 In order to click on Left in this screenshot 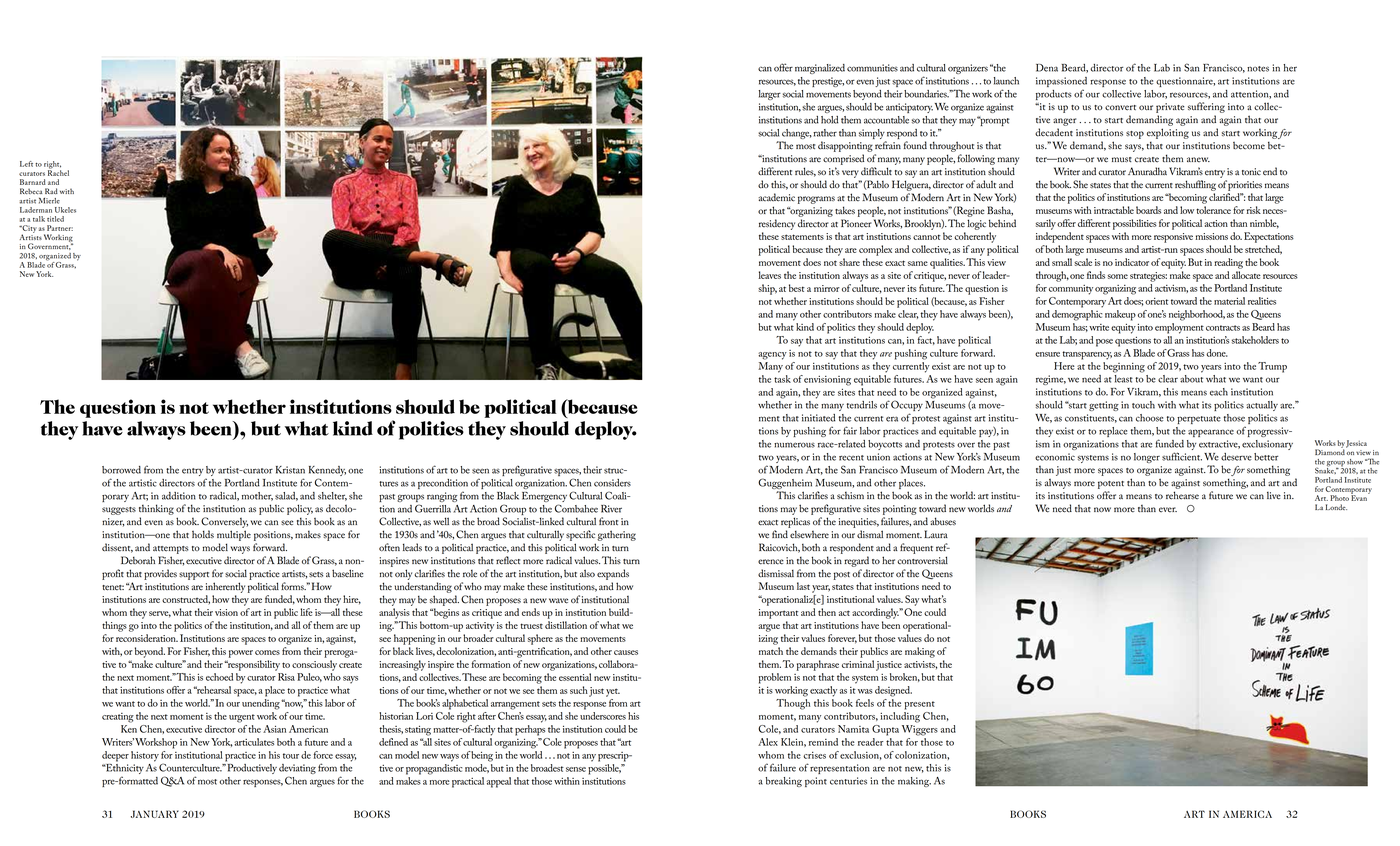, I will do `click(26, 164)`.
